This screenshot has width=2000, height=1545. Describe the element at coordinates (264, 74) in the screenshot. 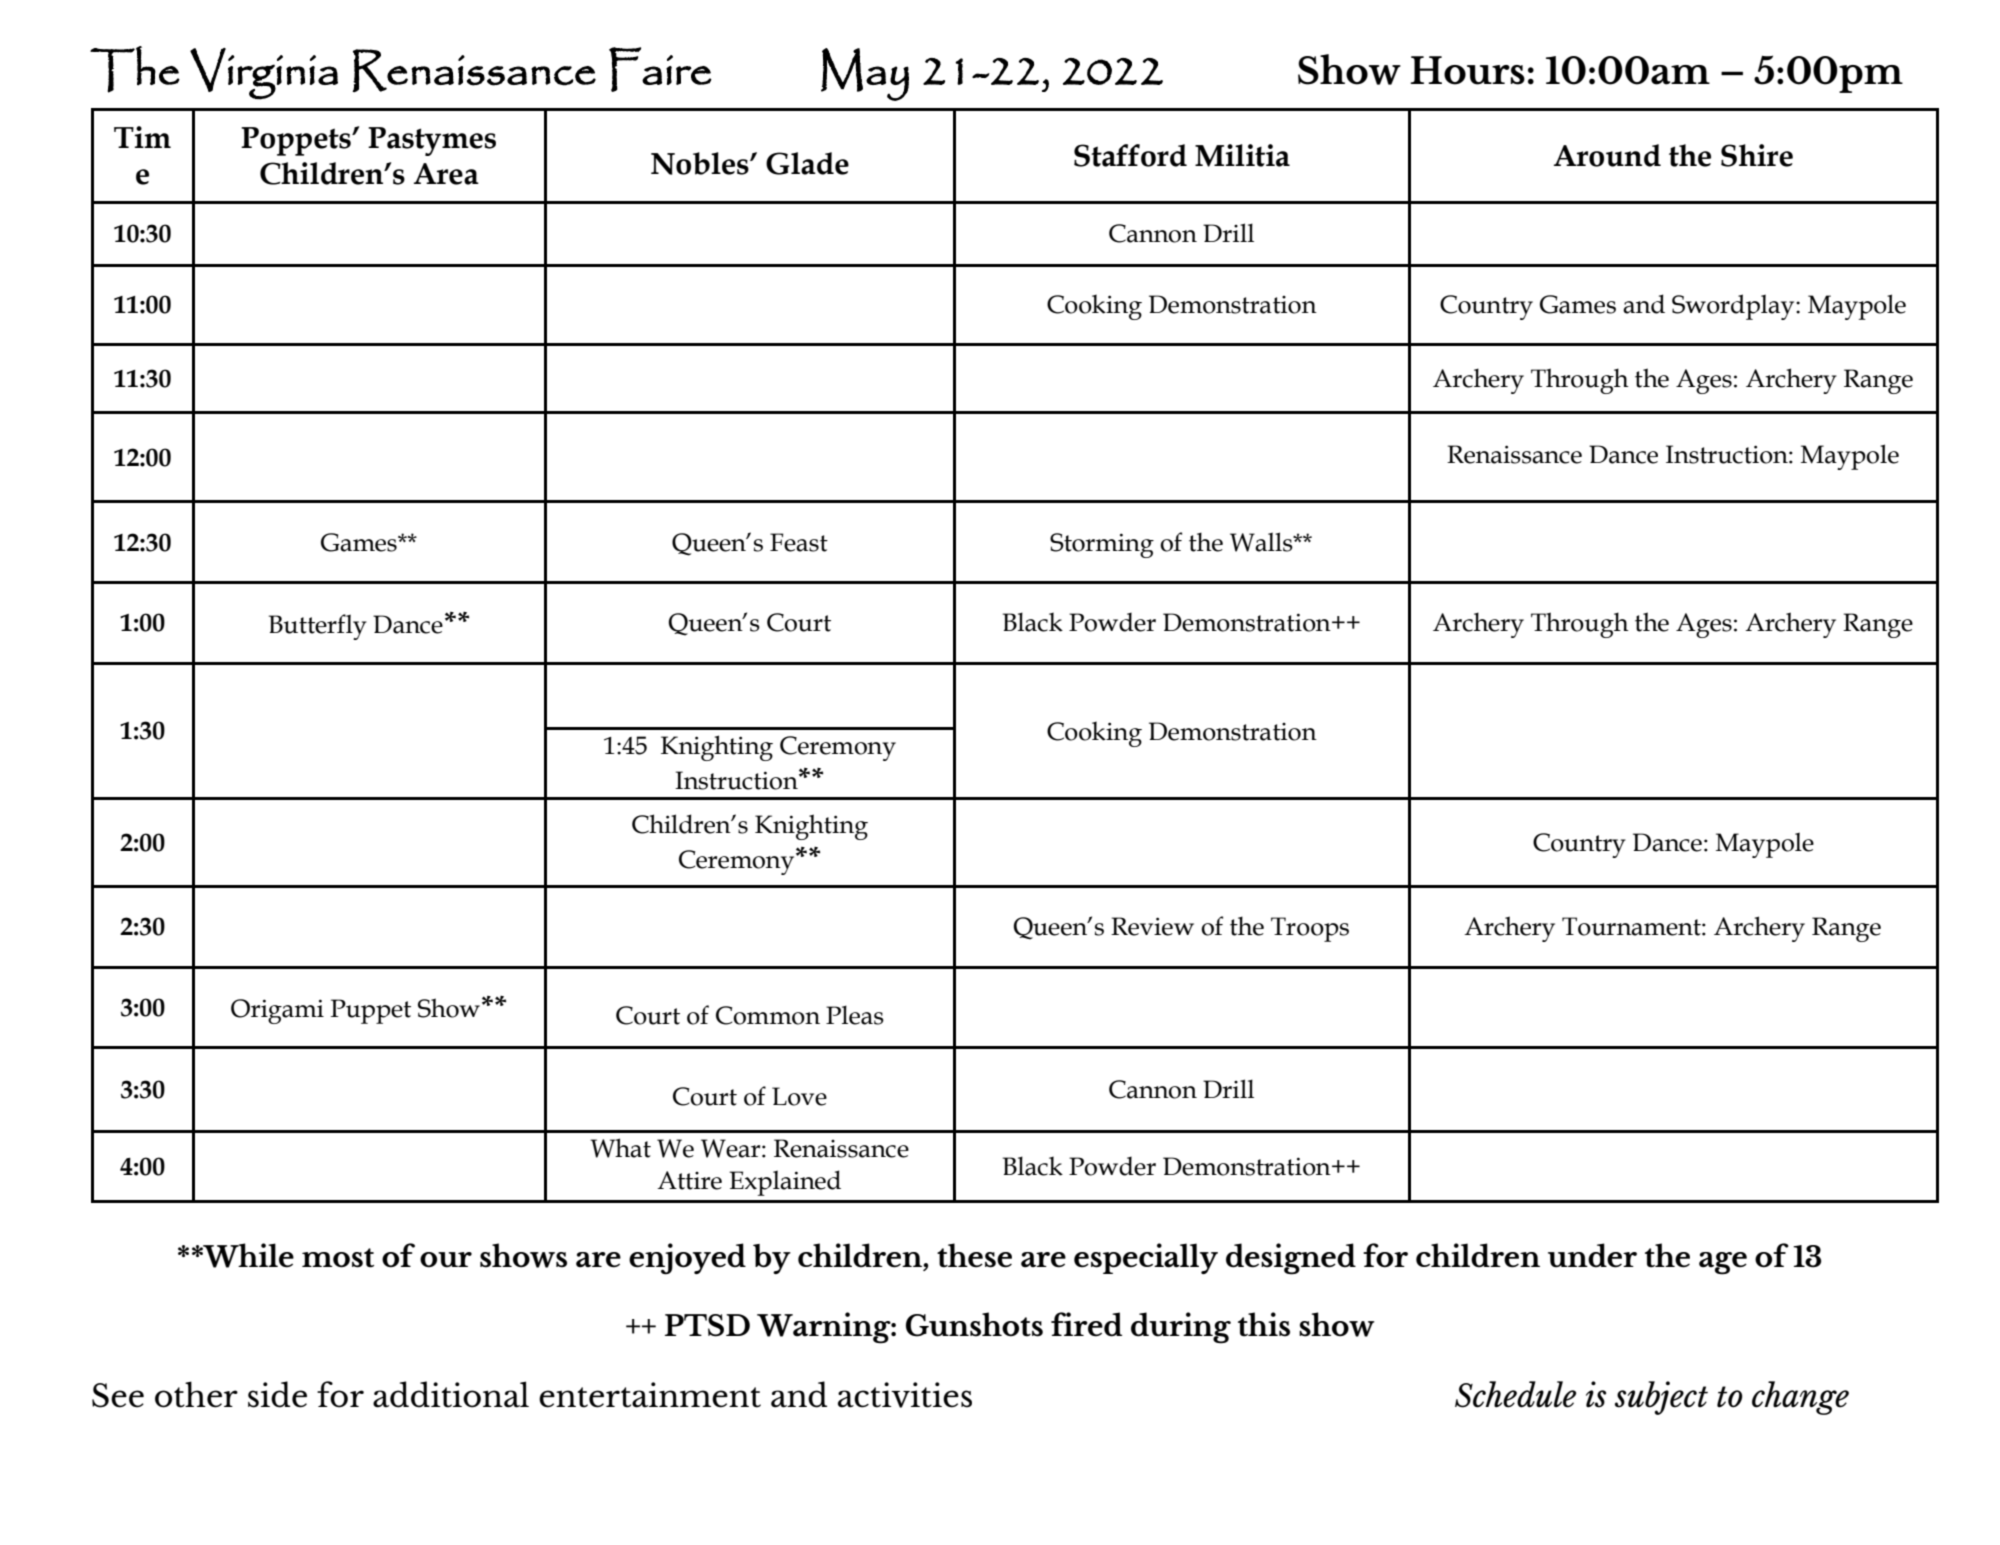

I see `Virginia` at that location.
